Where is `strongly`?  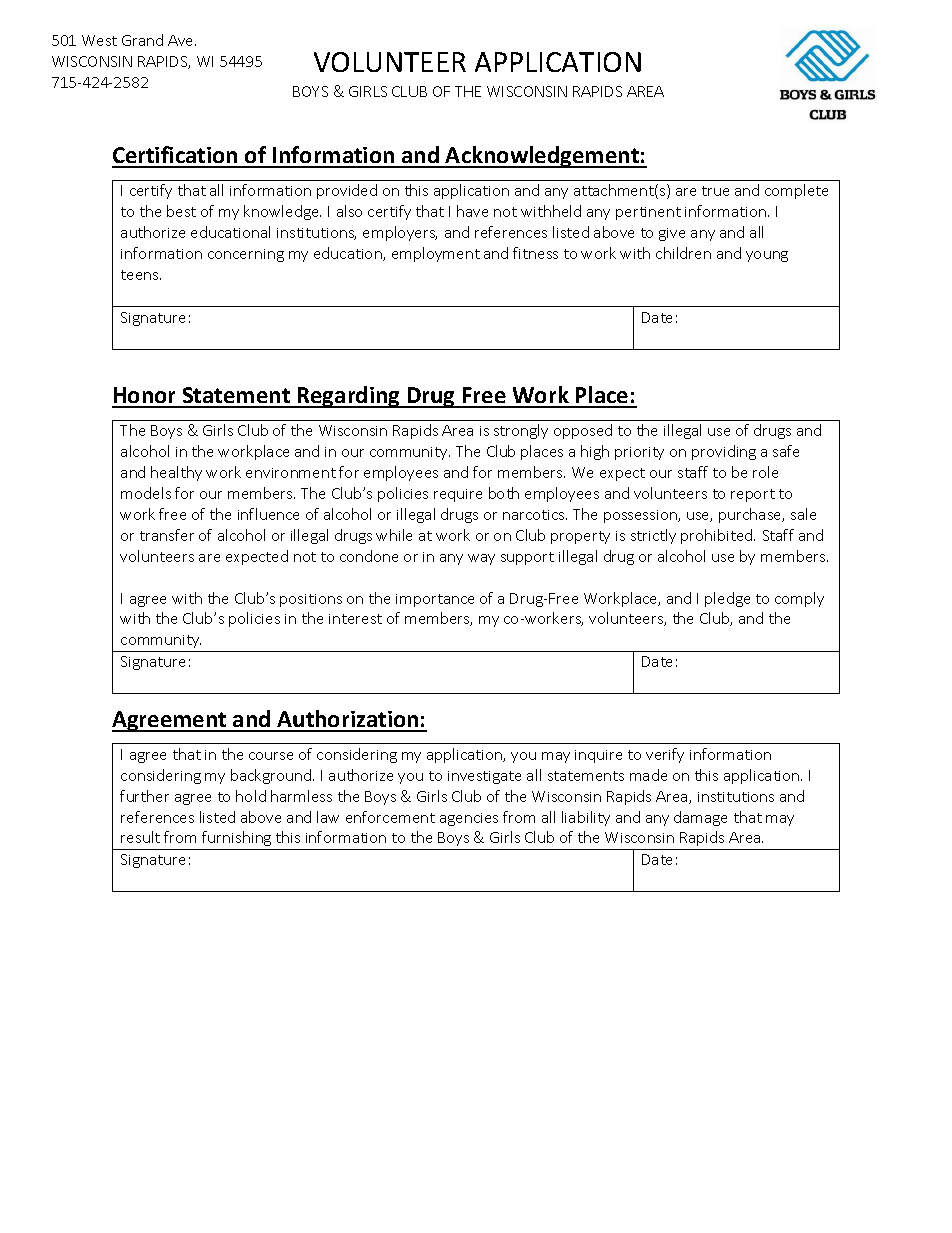 strongly is located at coordinates (521, 431).
